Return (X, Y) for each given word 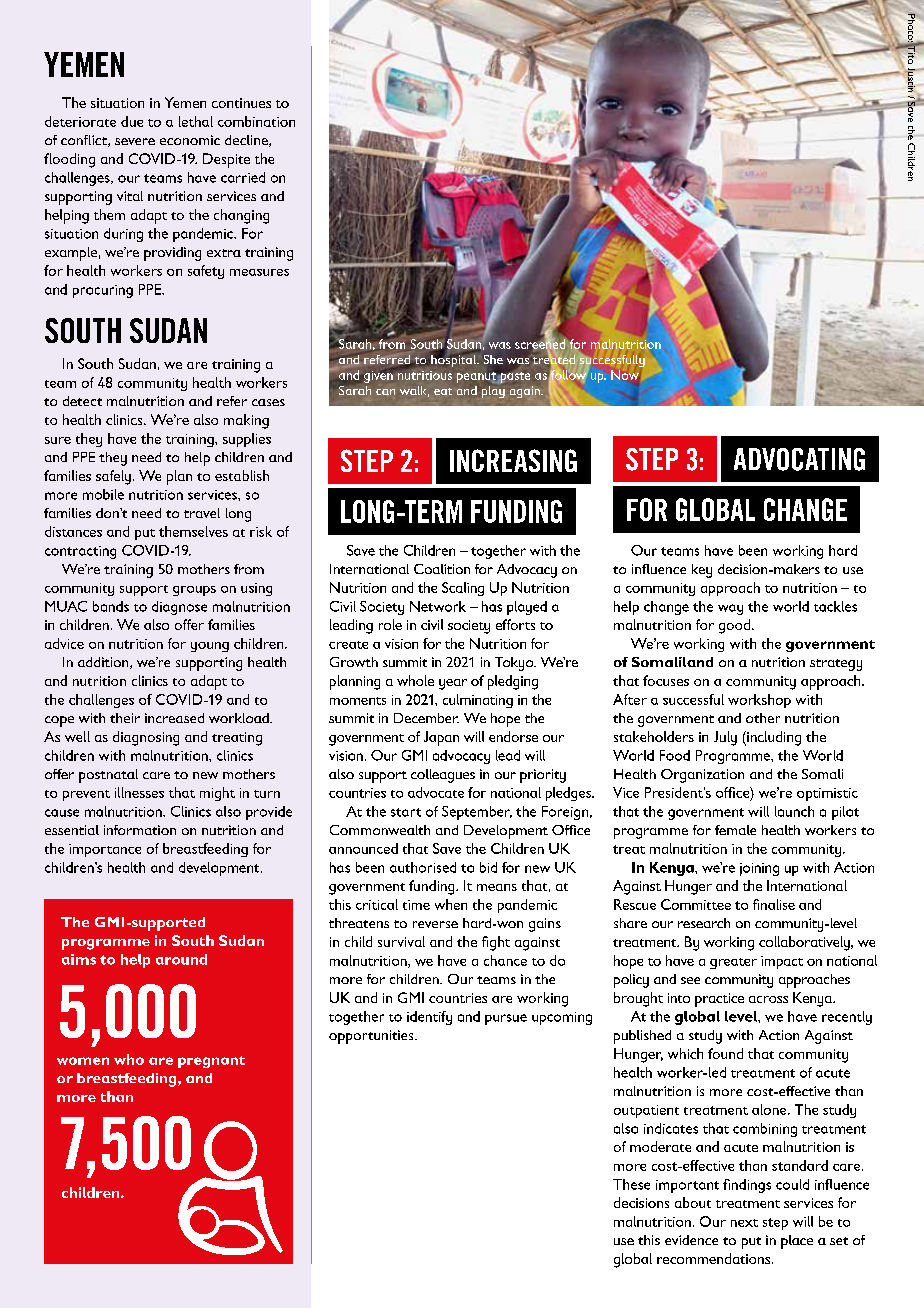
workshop (759, 701)
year (453, 684)
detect (82, 401)
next (744, 1223)
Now (625, 375)
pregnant (211, 1062)
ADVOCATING (799, 459)
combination (256, 121)
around (181, 959)
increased (174, 718)
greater (733, 963)
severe (135, 141)
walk (414, 391)
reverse (435, 924)
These (631, 1184)
